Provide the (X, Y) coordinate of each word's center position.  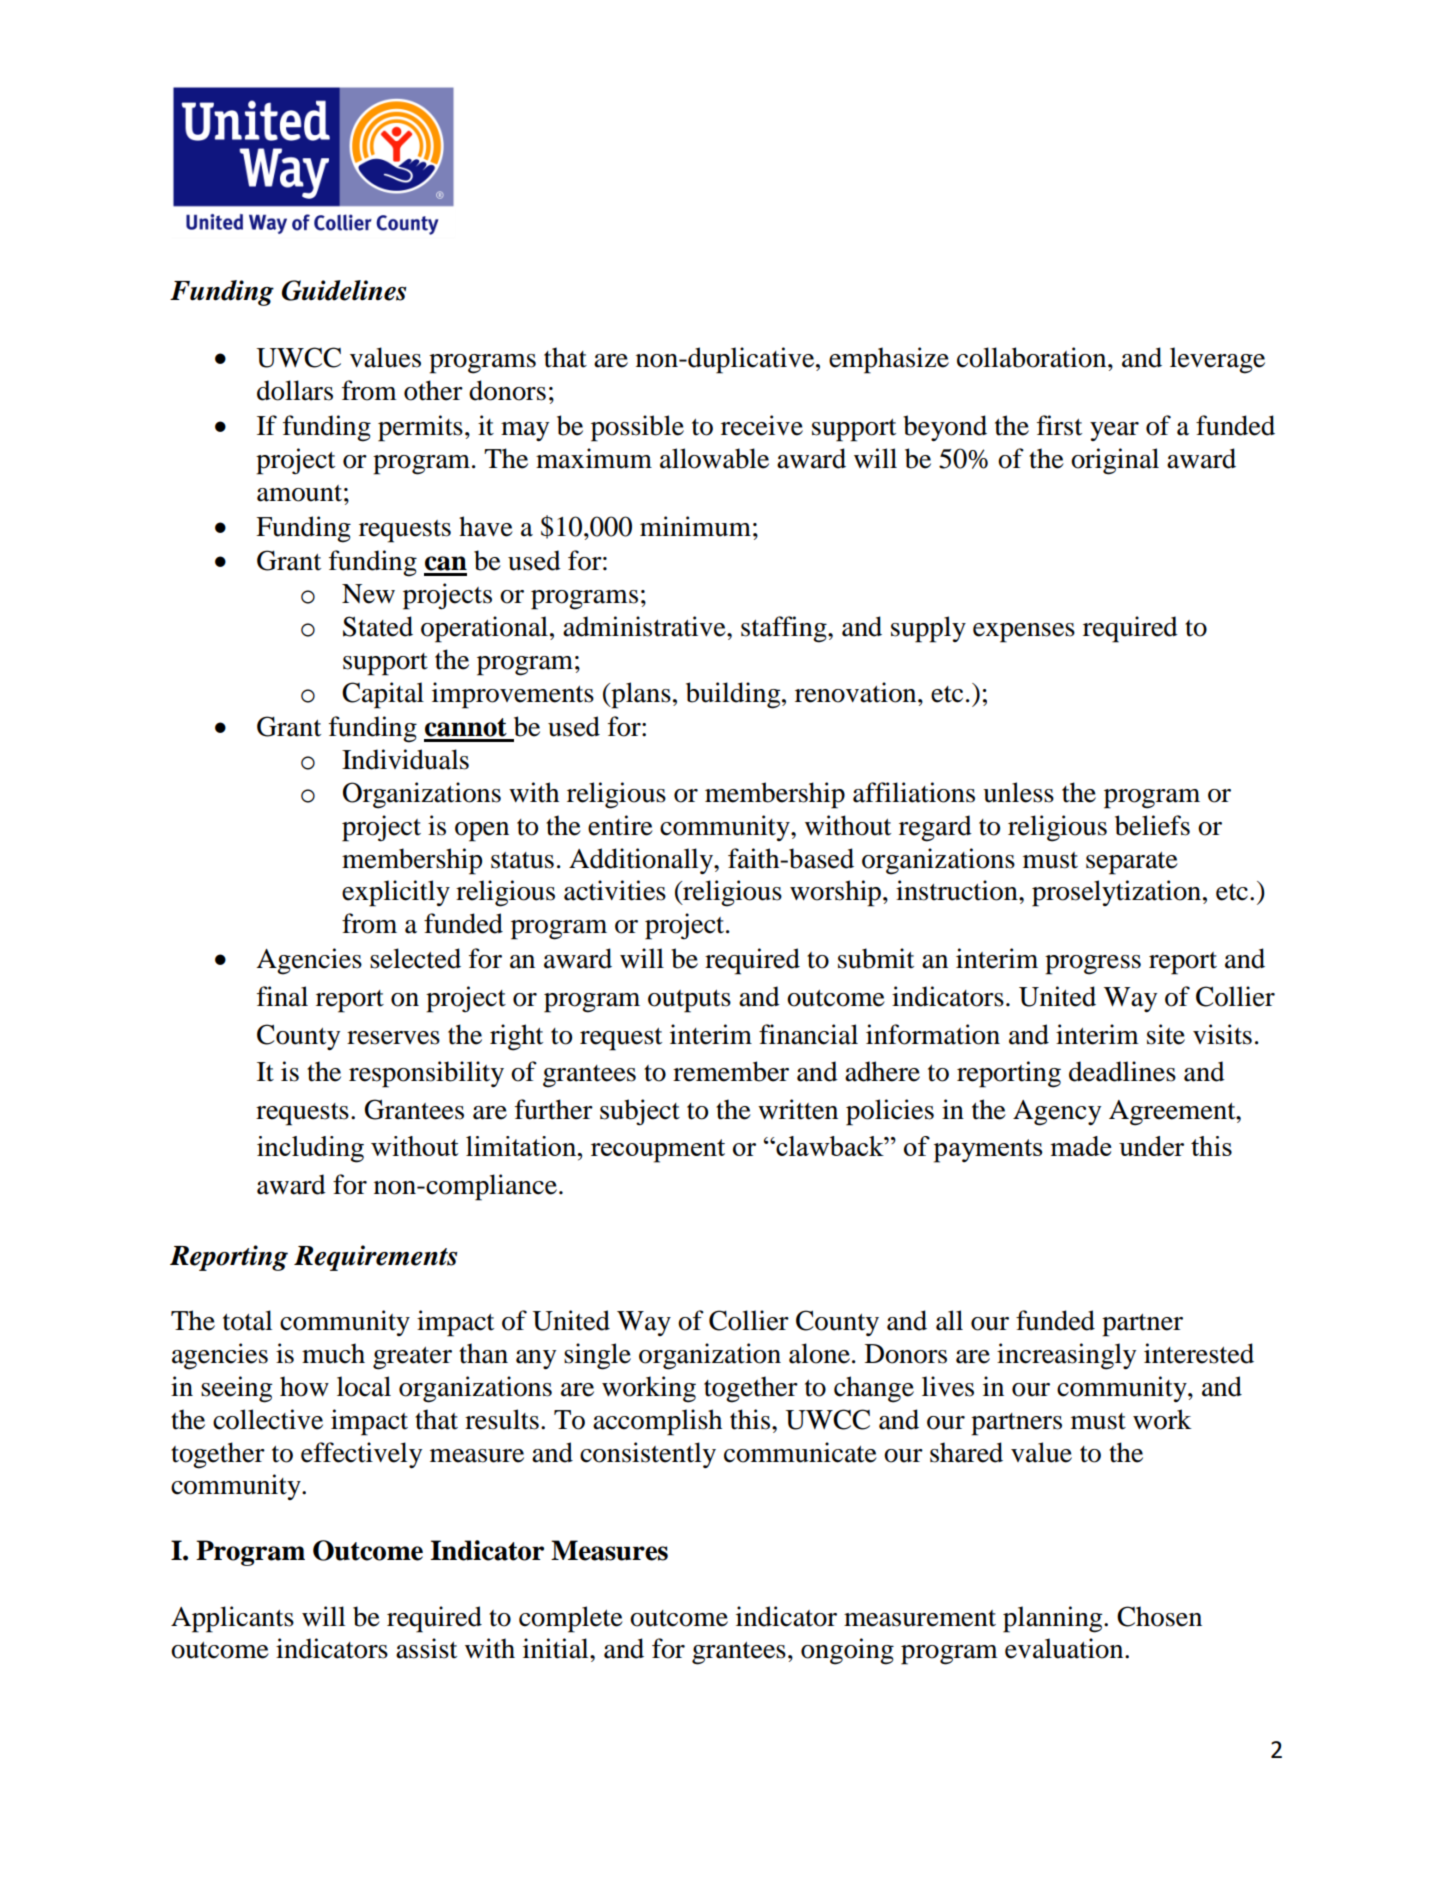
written (798, 1109)
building (734, 695)
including (310, 1149)
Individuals (405, 759)
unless (1018, 792)
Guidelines (344, 290)
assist (426, 1648)
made (1081, 1146)
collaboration (1033, 357)
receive (762, 425)
